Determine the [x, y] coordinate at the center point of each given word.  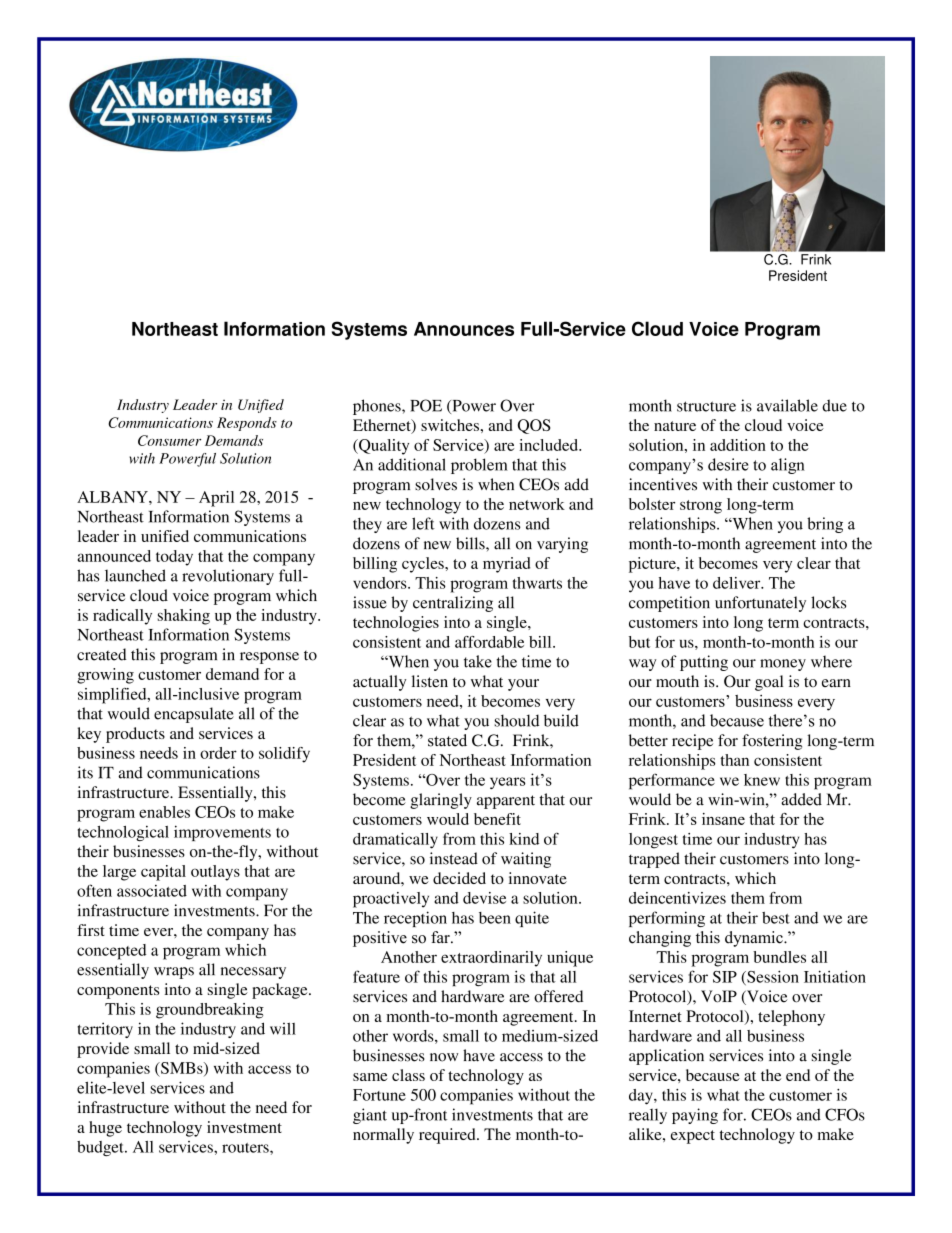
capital [163, 873]
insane [723, 819]
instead [454, 858]
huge [105, 1129]
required [448, 1136]
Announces [464, 329]
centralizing [453, 604]
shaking [184, 617]
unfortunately [760, 604]
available [787, 405]
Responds [247, 424]
